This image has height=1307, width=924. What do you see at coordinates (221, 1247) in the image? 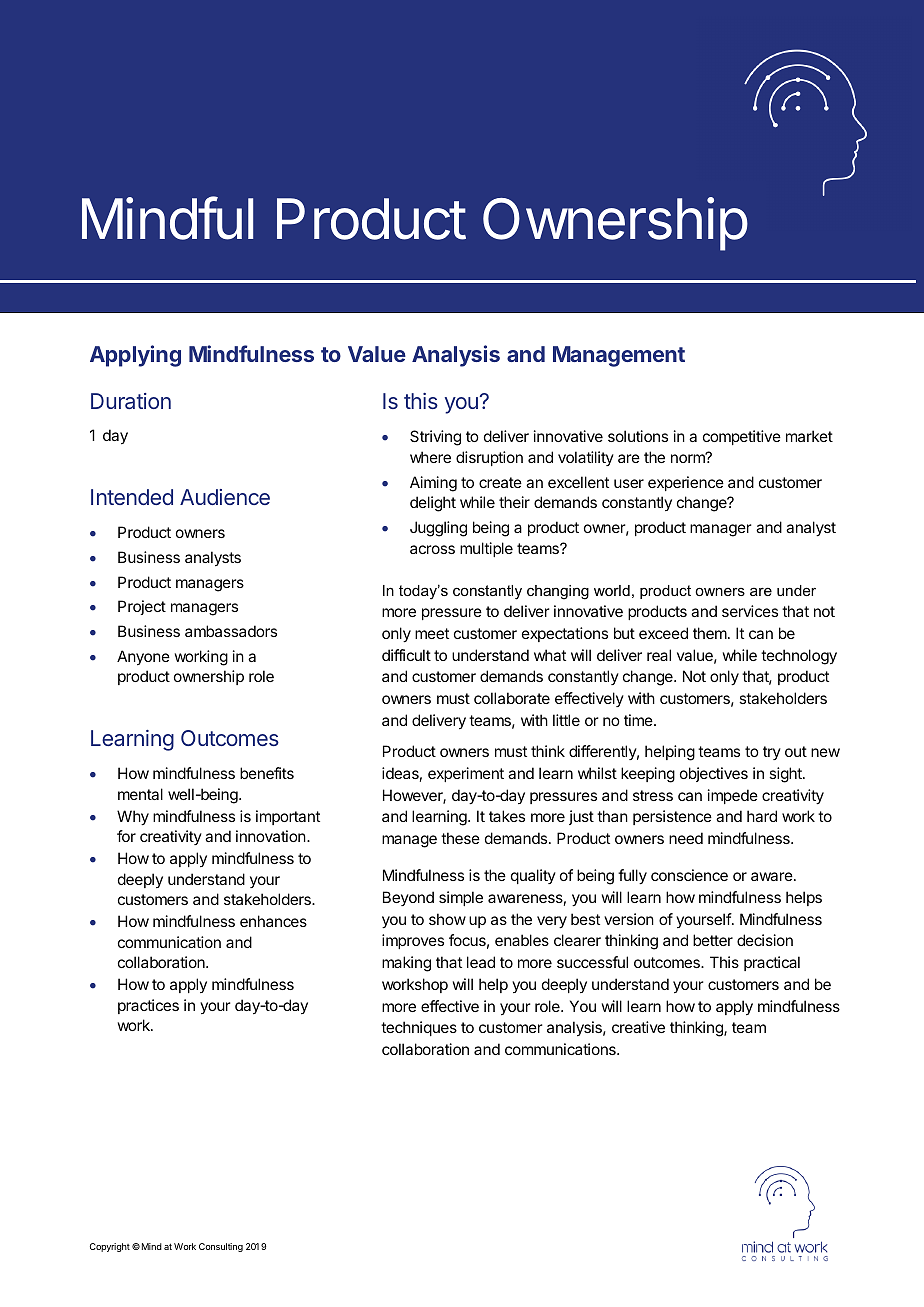
I see `Consulting` at bounding box center [221, 1247].
